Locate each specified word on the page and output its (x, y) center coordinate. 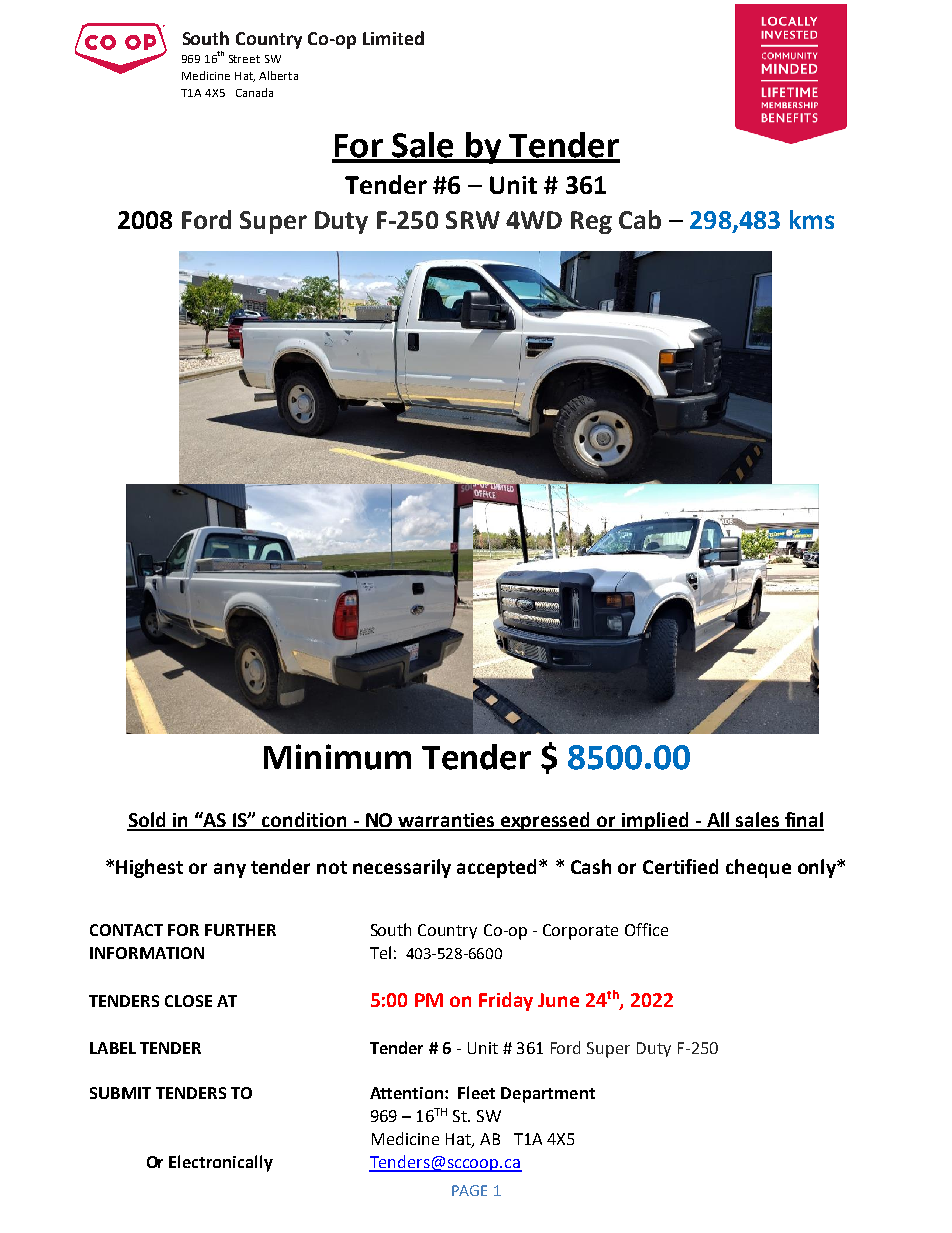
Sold (147, 821)
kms (812, 219)
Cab (640, 219)
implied (655, 821)
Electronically (221, 1163)
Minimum (337, 757)
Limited (393, 38)
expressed (546, 821)
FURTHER (240, 930)
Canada (254, 92)
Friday (506, 1001)
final (803, 821)
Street (244, 59)
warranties (447, 821)
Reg (591, 222)
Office (646, 929)
